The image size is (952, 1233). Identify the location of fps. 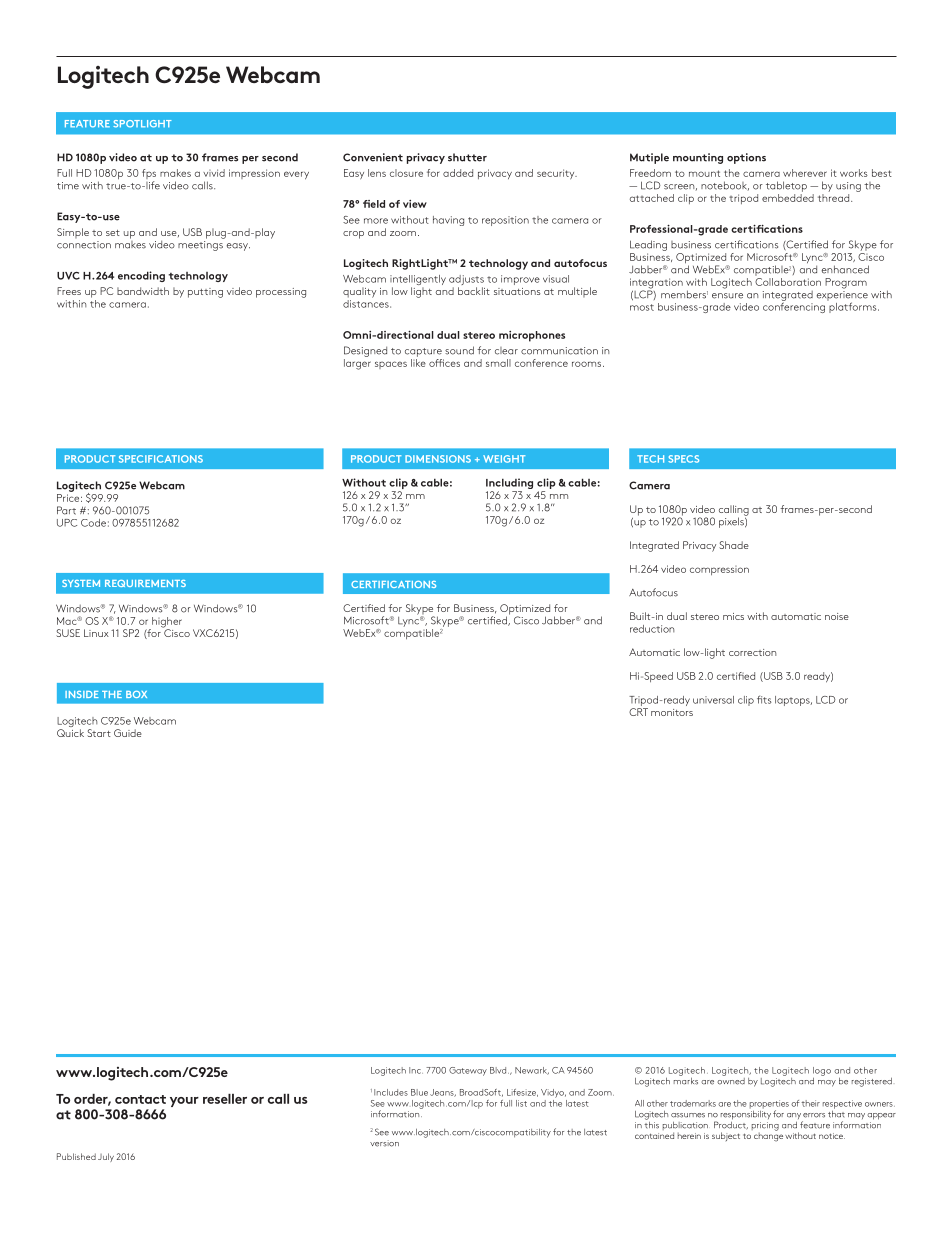
(149, 175).
